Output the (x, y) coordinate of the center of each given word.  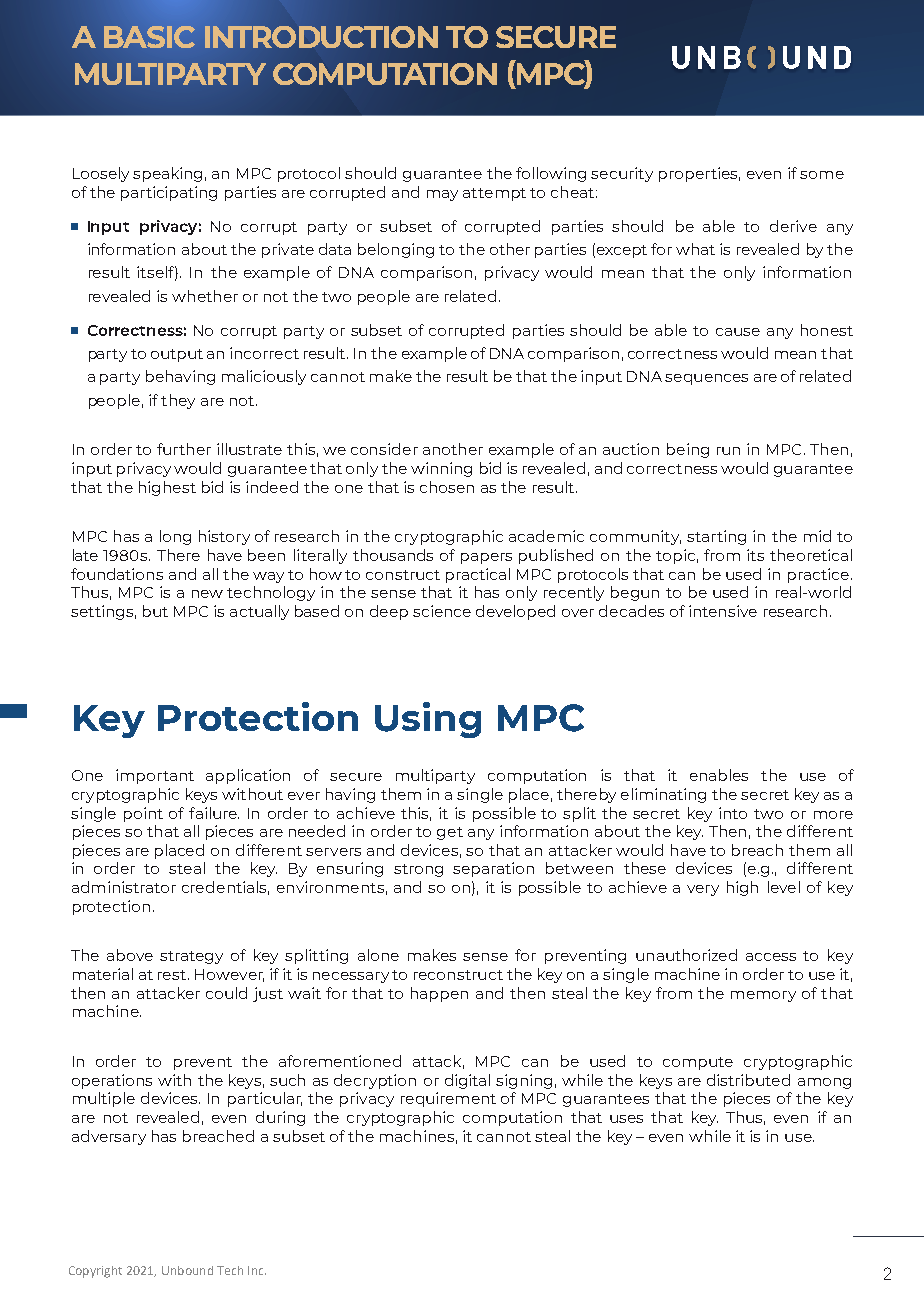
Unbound (187, 1270)
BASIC (149, 37)
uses (626, 1119)
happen (439, 994)
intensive (723, 611)
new (207, 594)
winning (441, 469)
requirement (448, 1099)
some (822, 175)
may (442, 195)
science (442, 611)
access (771, 957)
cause (738, 332)
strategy (191, 957)
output (177, 355)
